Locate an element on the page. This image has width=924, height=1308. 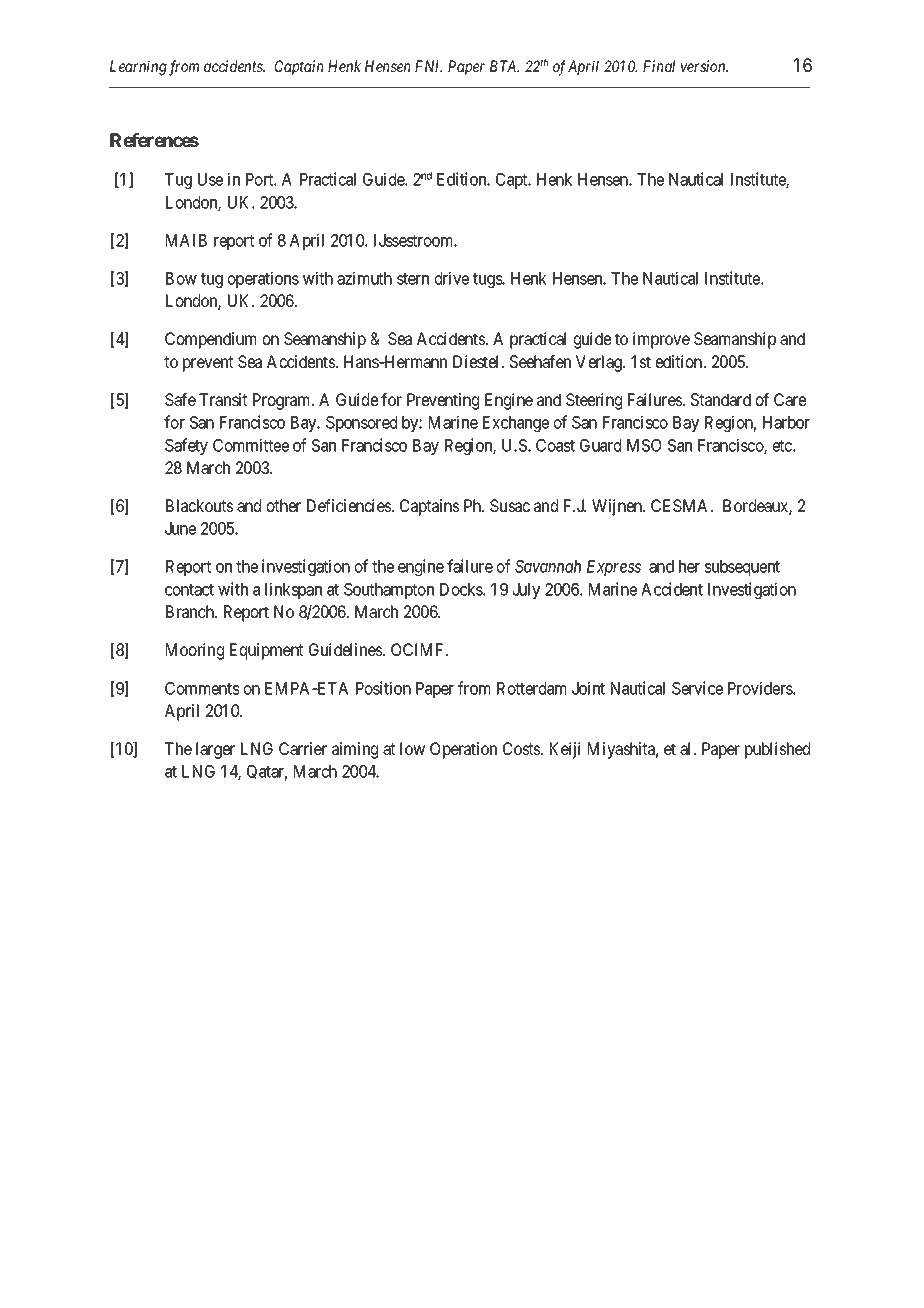
subsequent is located at coordinates (742, 568).
